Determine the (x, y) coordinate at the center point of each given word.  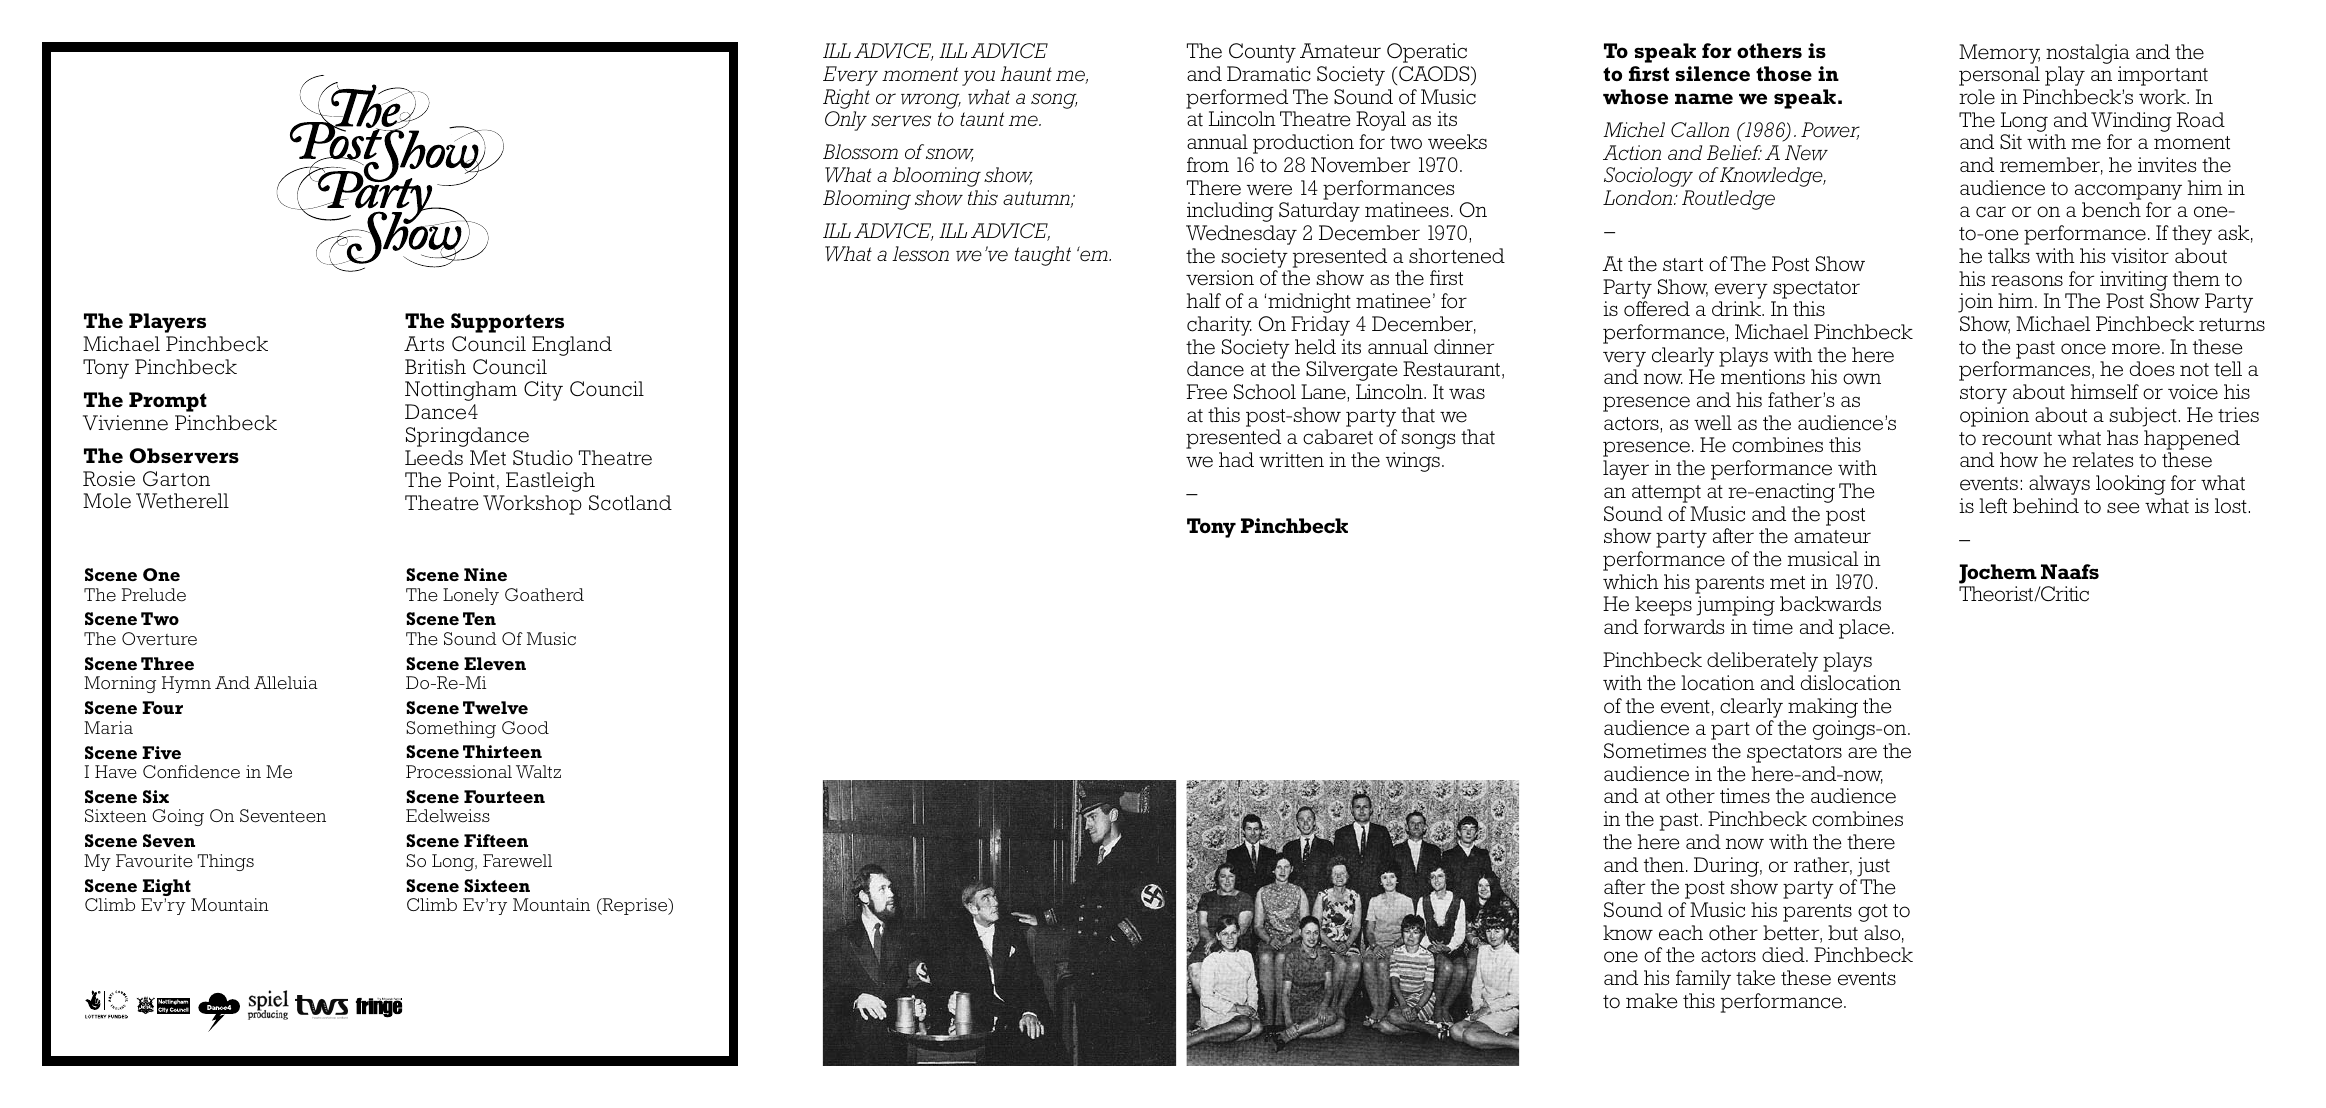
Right (846, 99)
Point (471, 480)
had (1236, 459)
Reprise (635, 906)
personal (1999, 76)
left (1993, 506)
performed (1237, 99)
